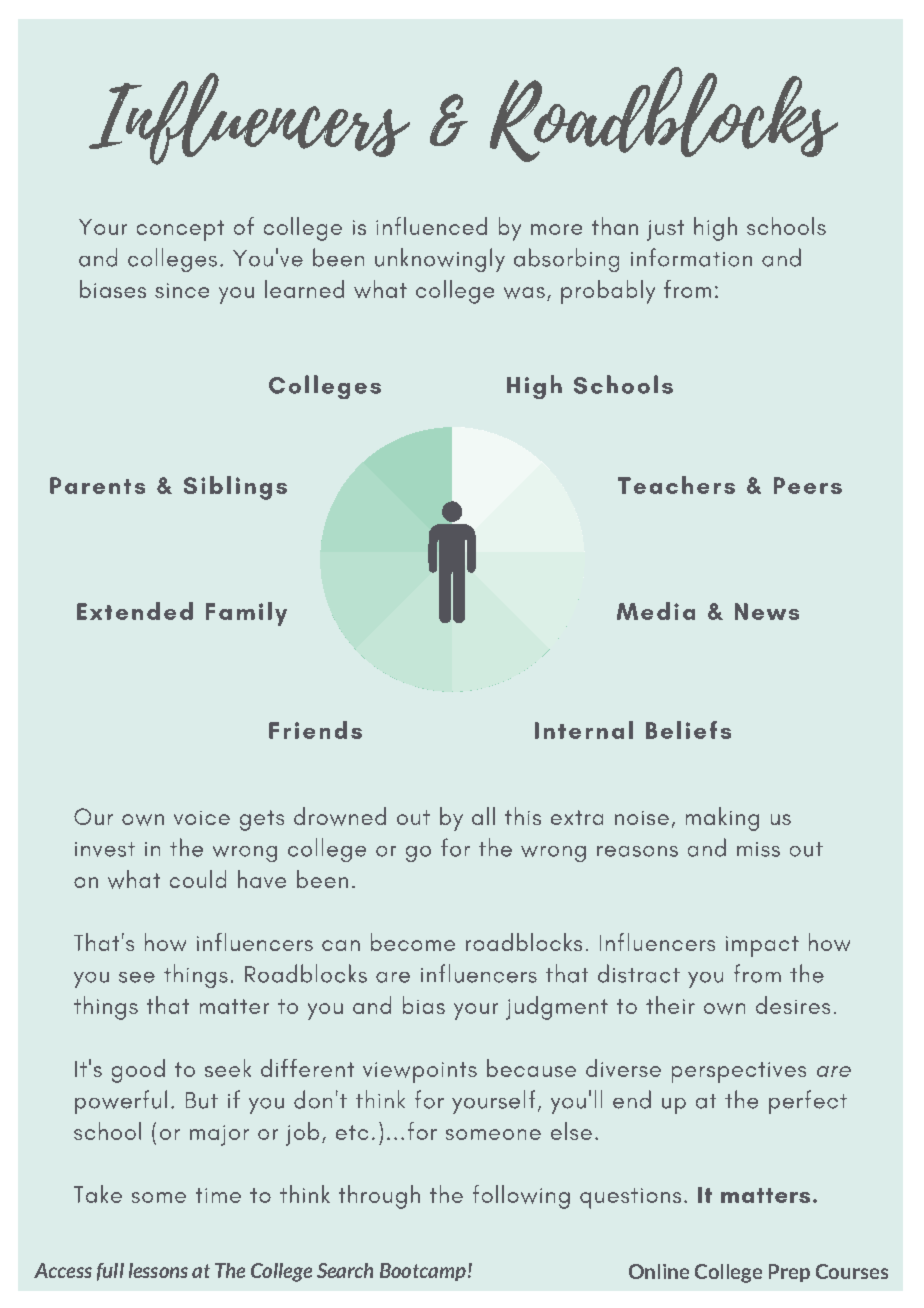 This image has height=1308, width=924. I want to click on Beliefs, so click(688, 730).
